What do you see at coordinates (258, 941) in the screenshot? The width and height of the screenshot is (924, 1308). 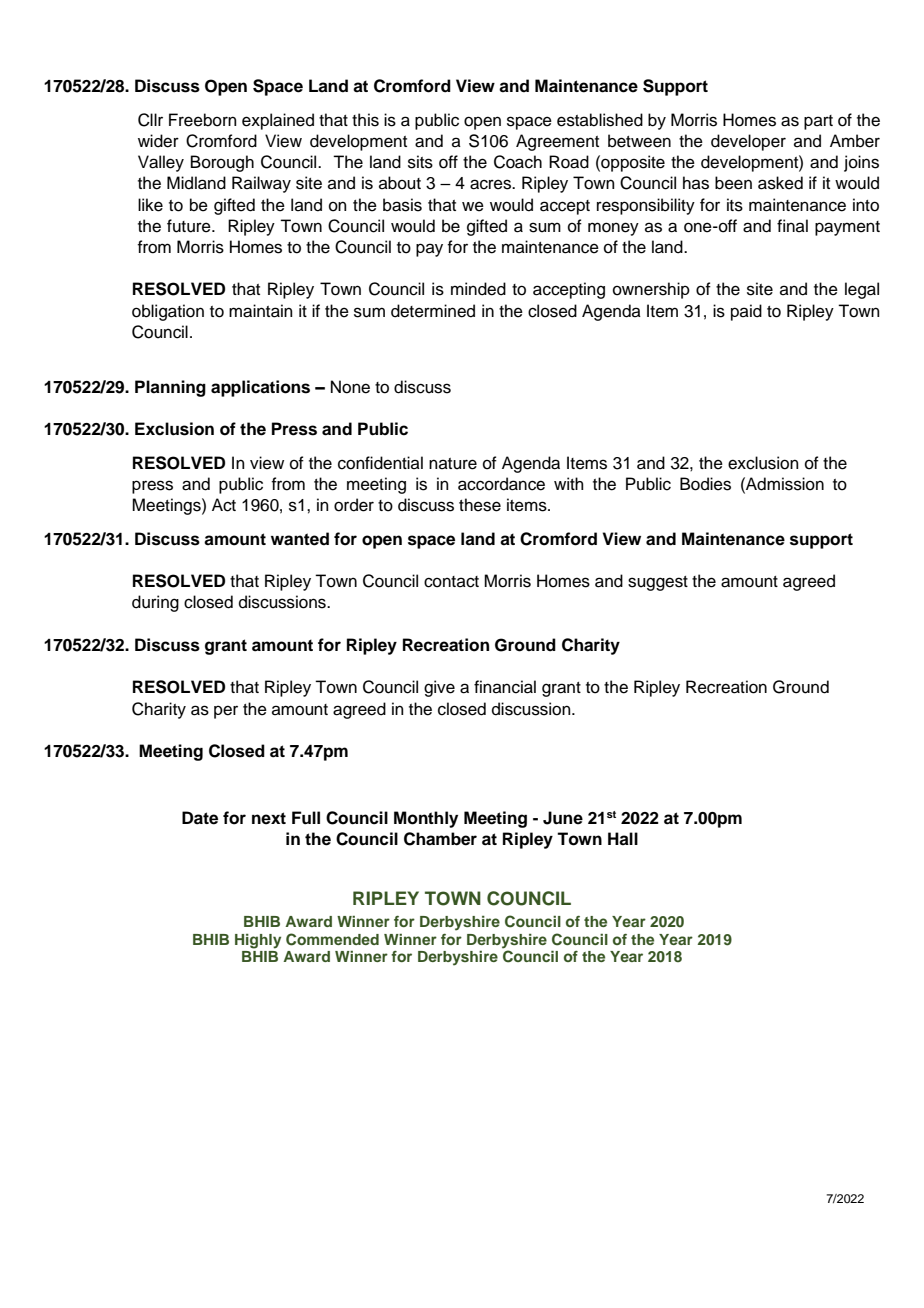 I see `Highly` at bounding box center [258, 941].
